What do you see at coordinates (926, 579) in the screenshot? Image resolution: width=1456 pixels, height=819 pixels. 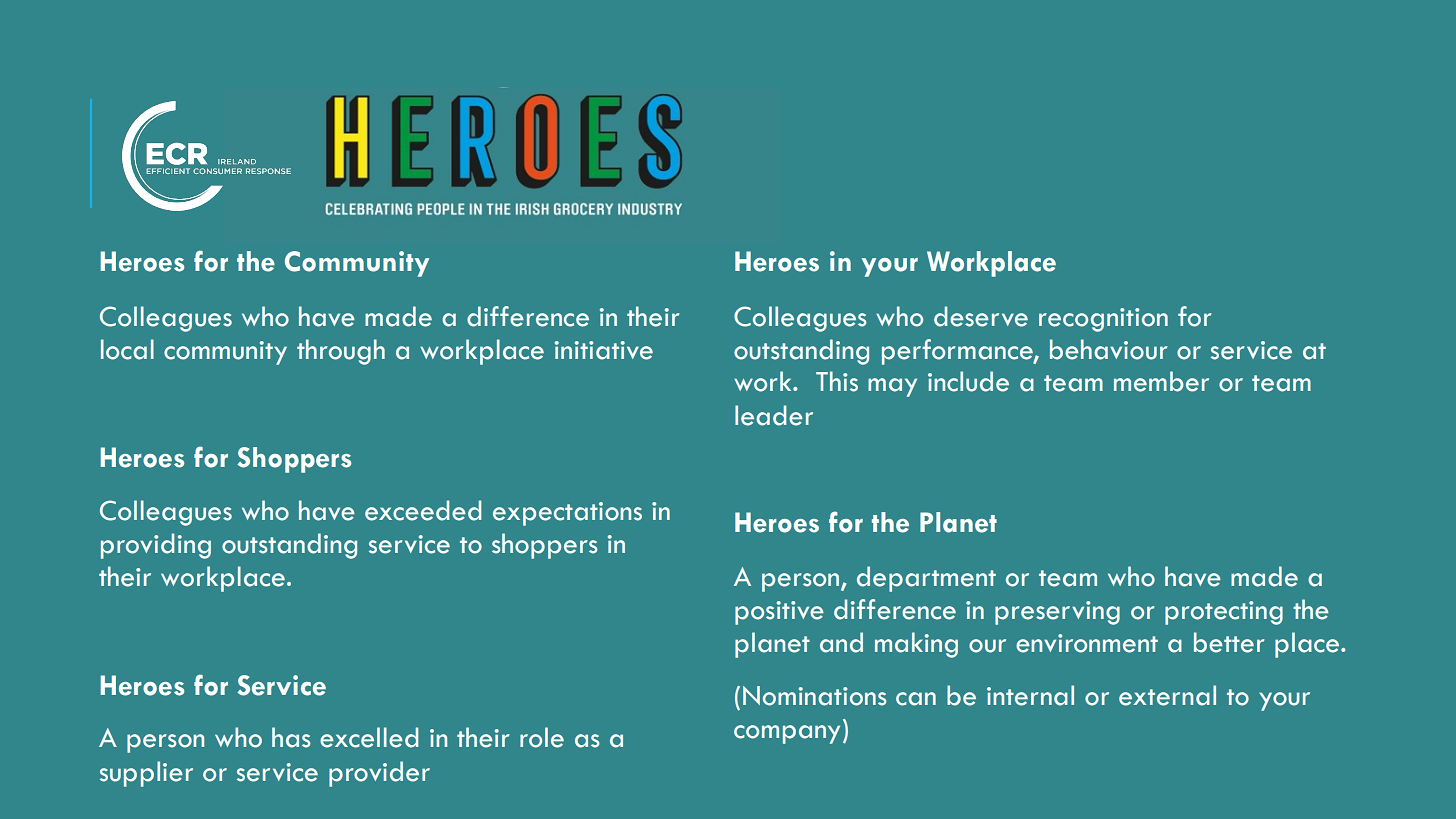 I see `department` at bounding box center [926, 579].
